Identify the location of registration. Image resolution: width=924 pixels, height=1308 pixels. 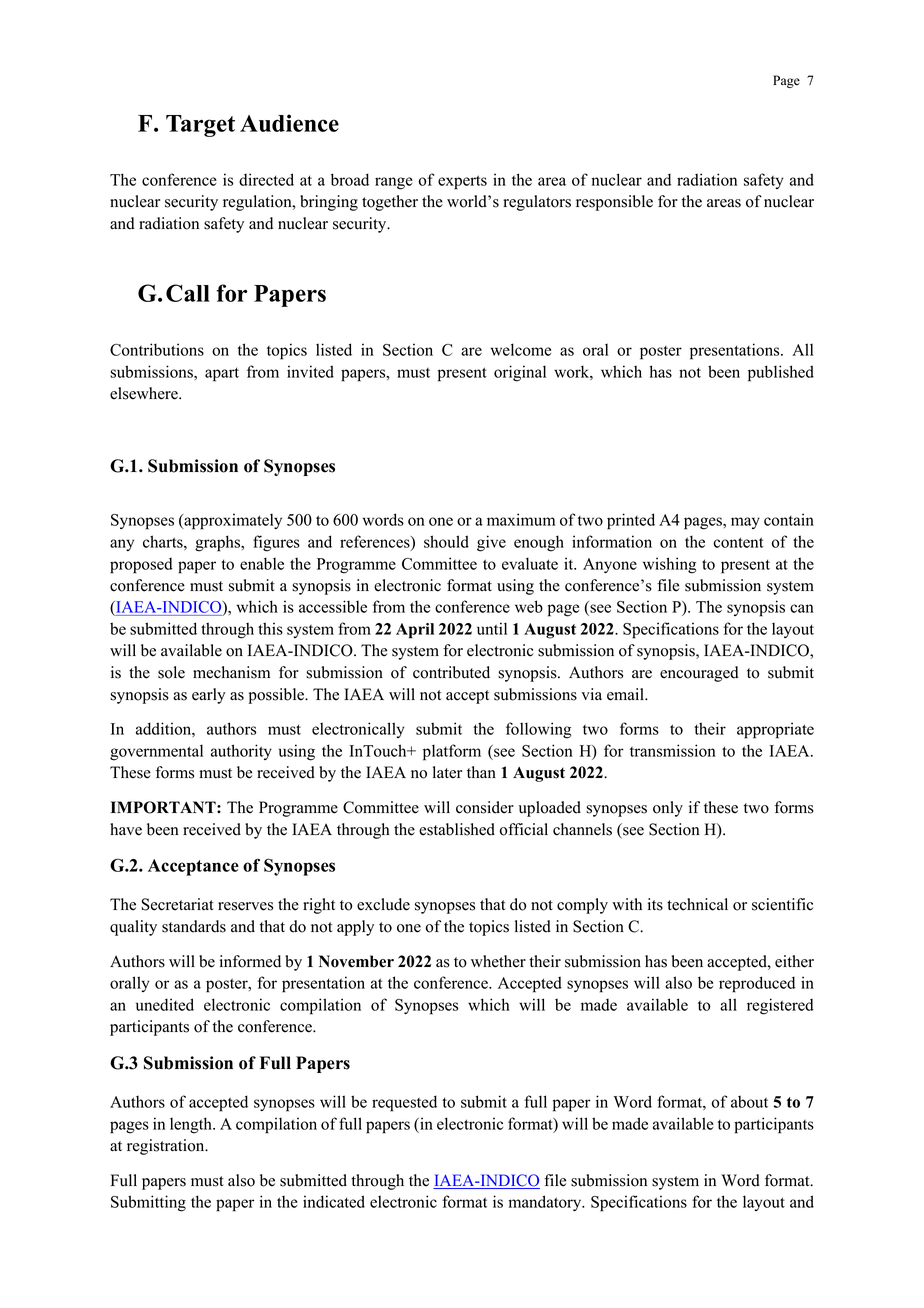
(167, 1147).
